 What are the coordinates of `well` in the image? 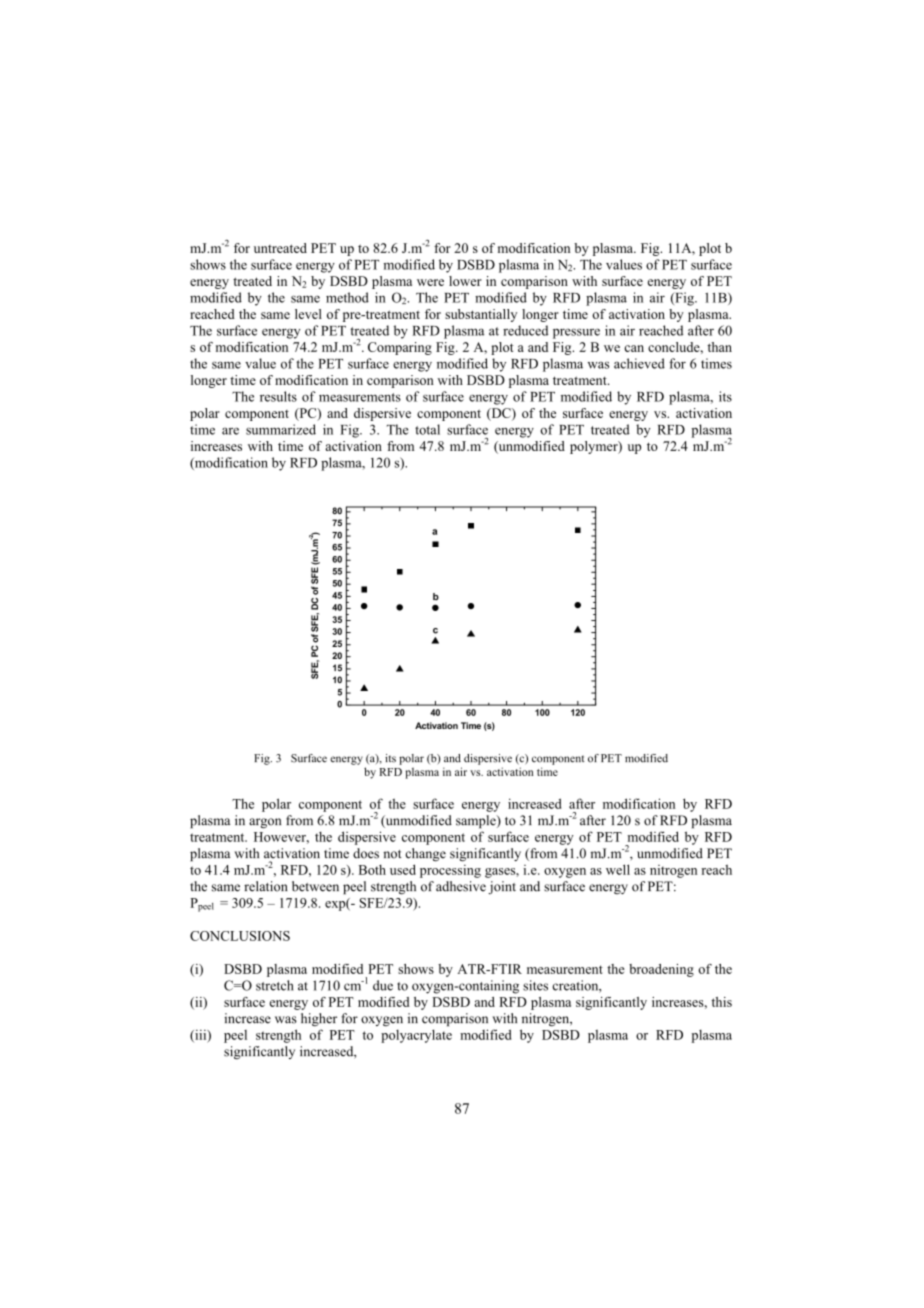 It's located at (618, 869).
